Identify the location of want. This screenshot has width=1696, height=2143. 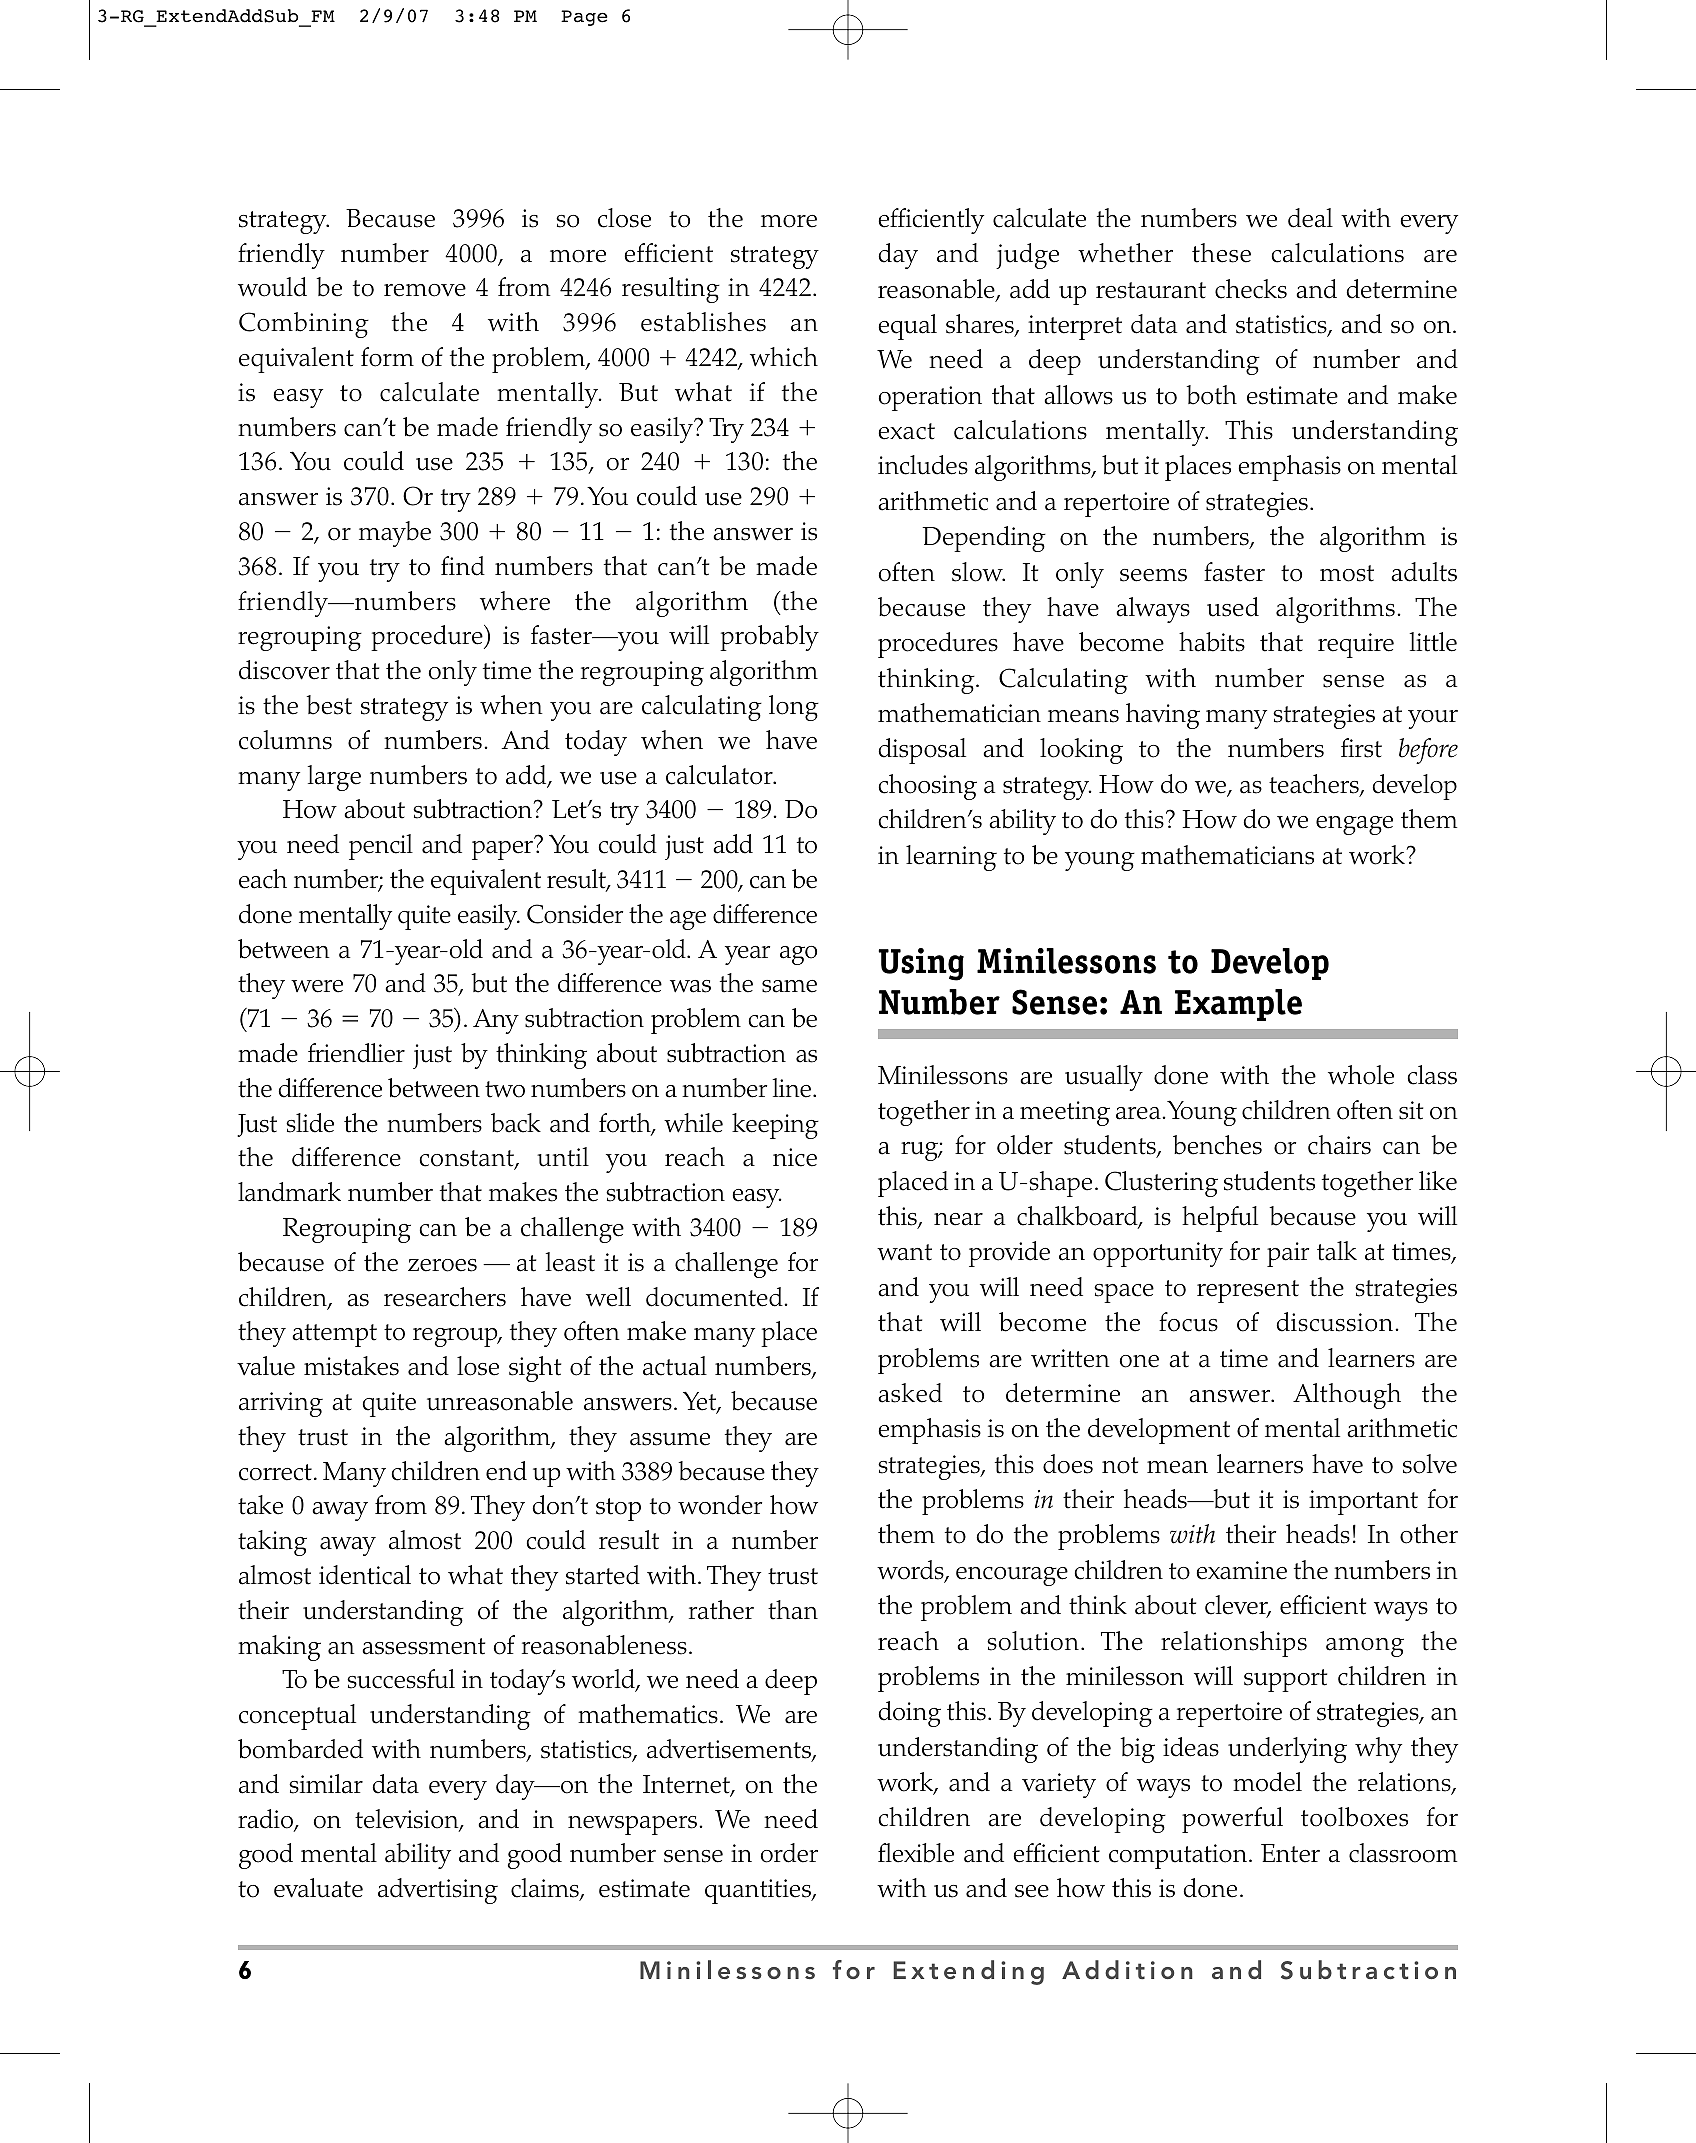
(904, 1252).
